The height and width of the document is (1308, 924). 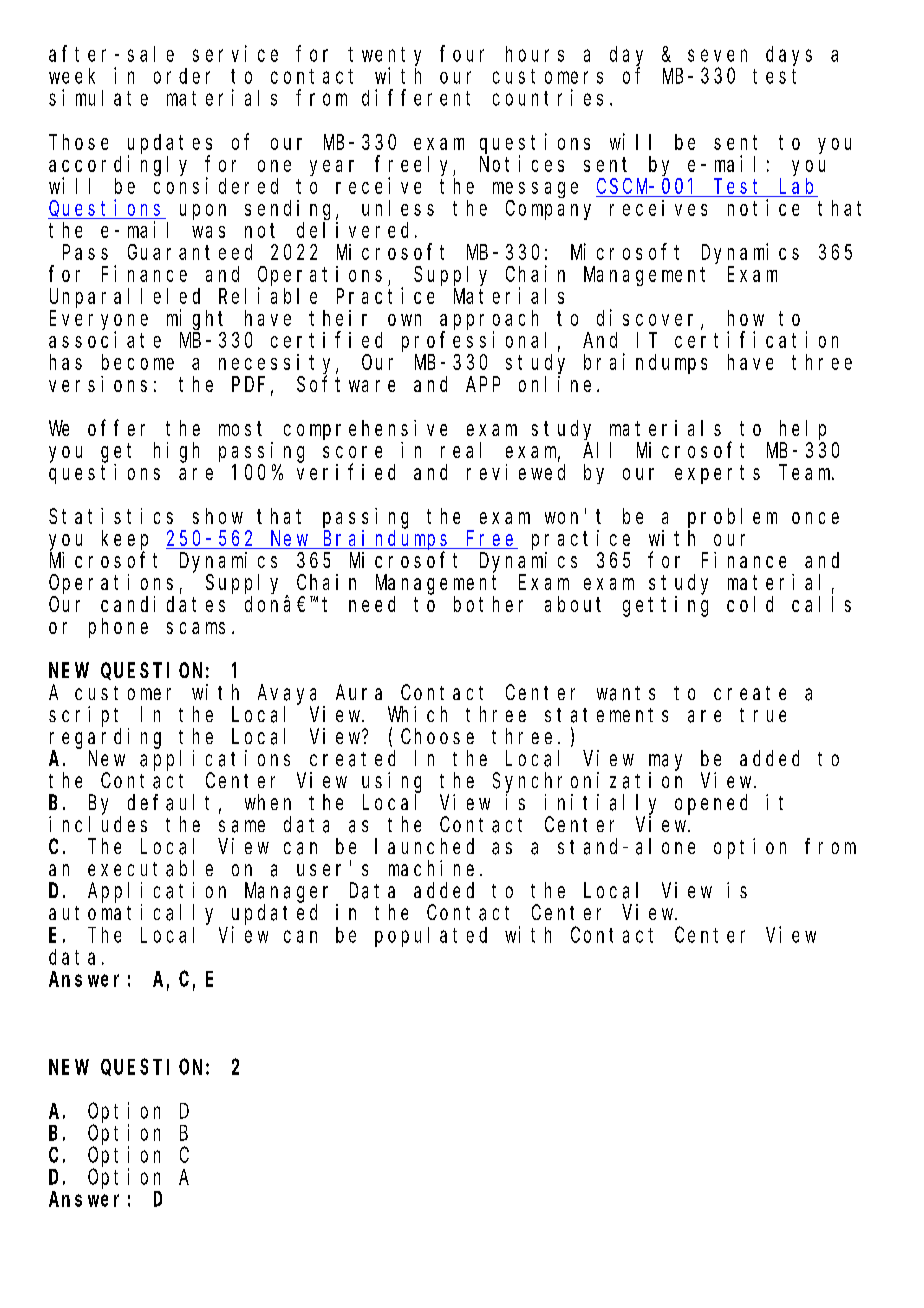 I want to click on experts, so click(x=717, y=474).
